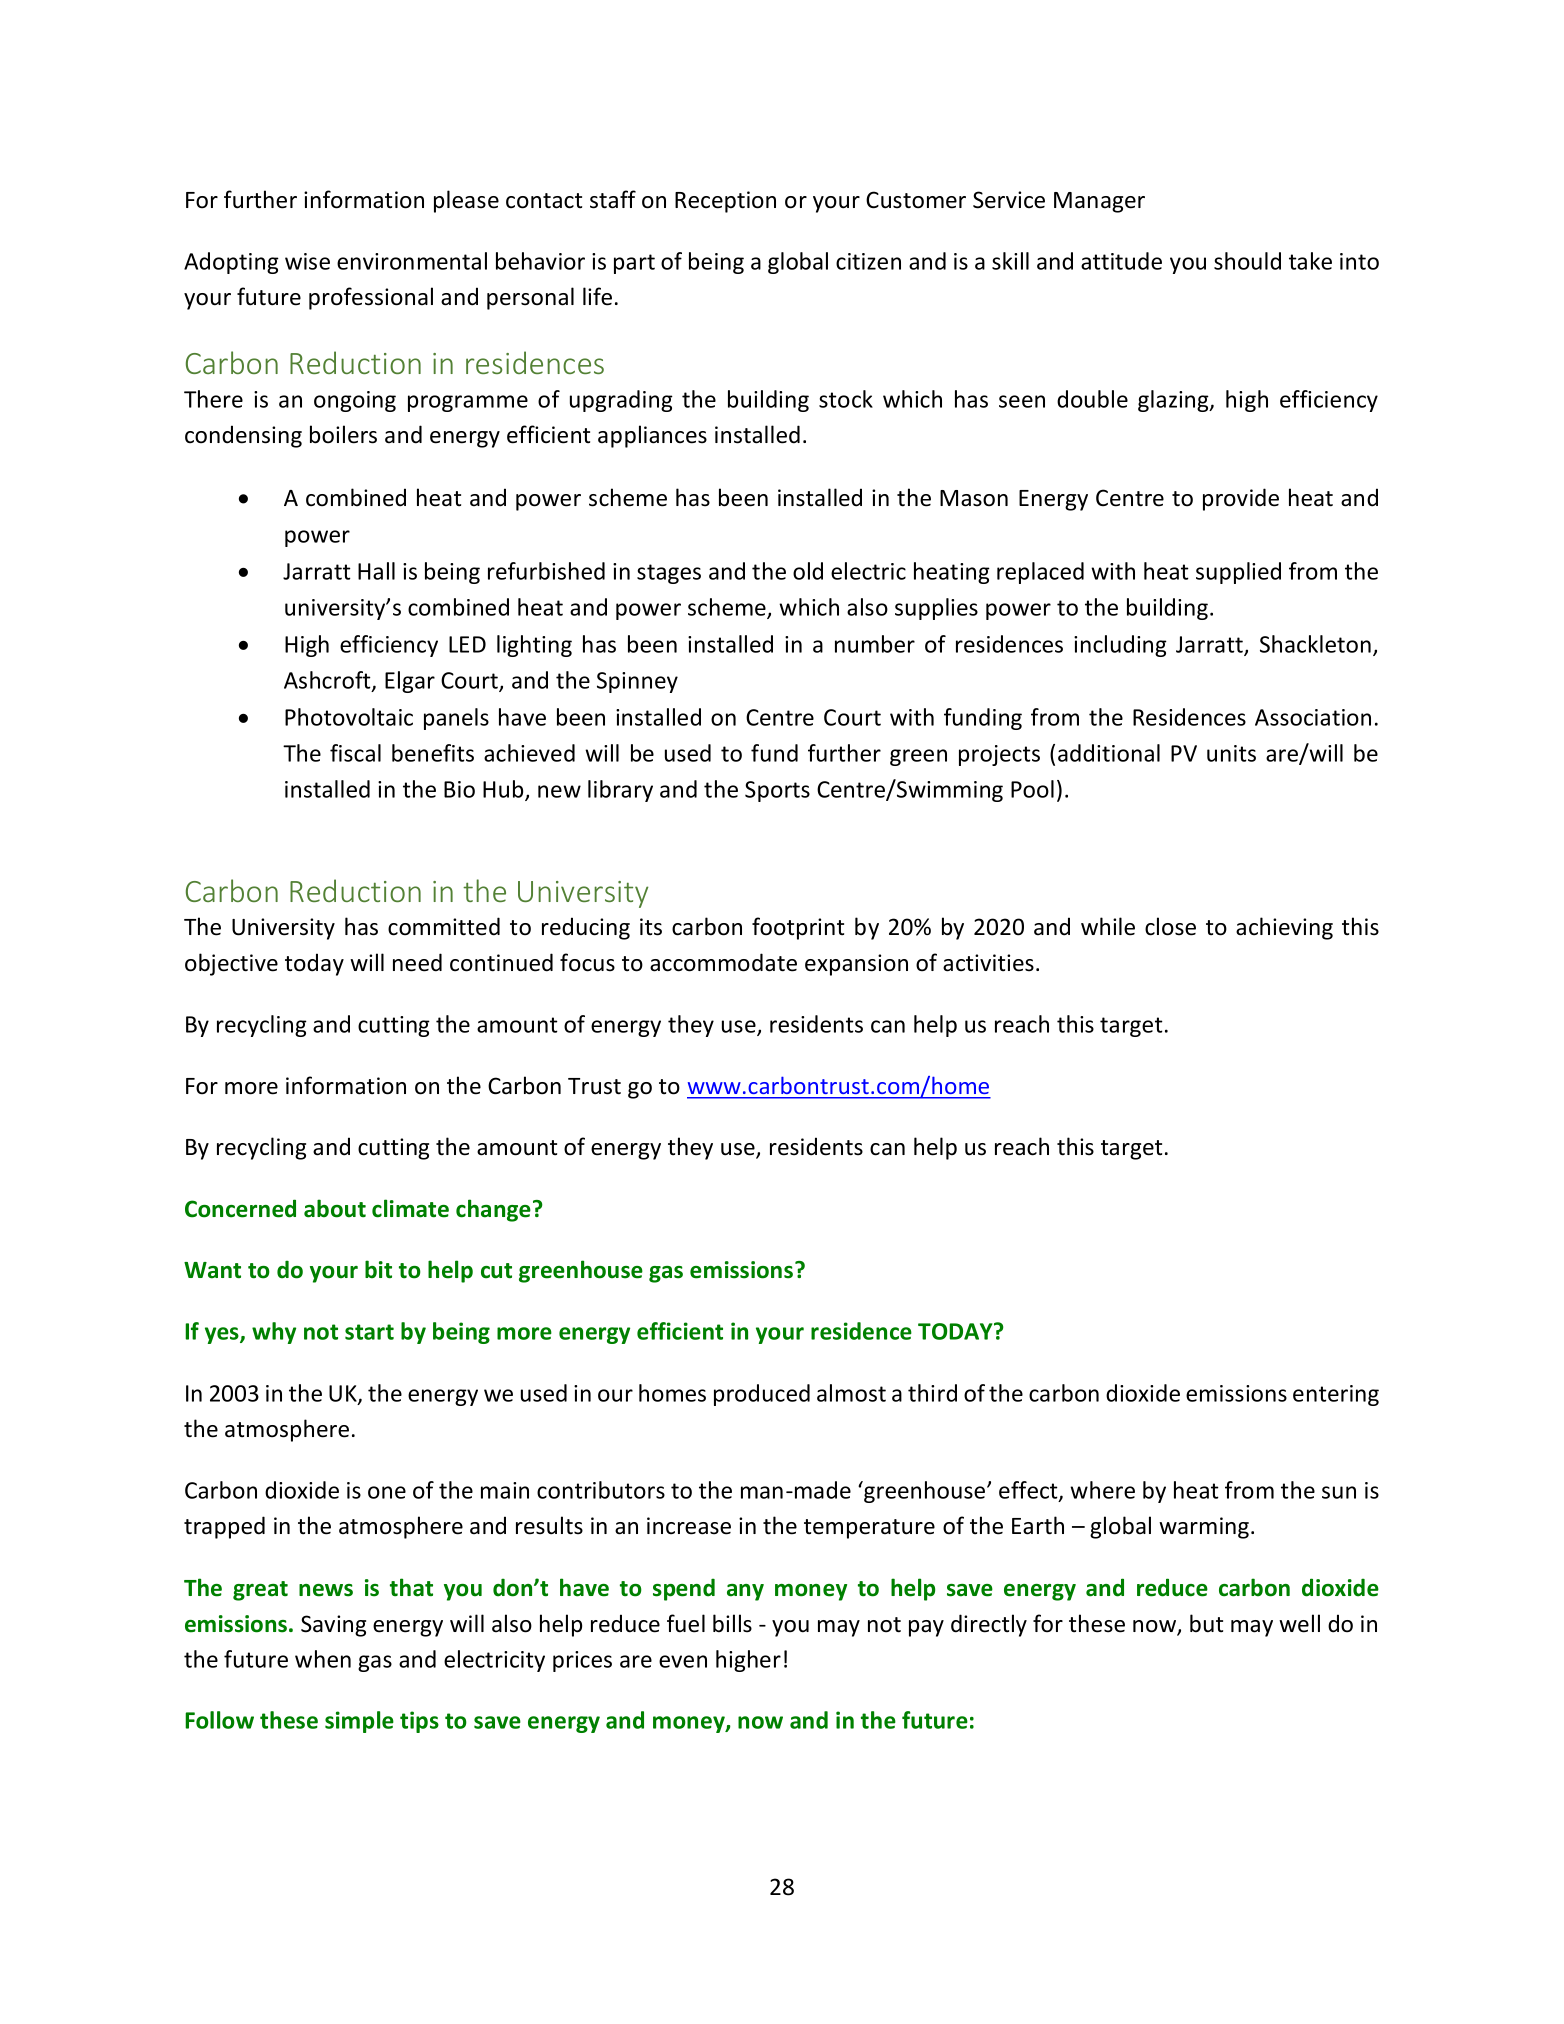 Image resolution: width=1564 pixels, height=2024 pixels. What do you see at coordinates (798, 928) in the image?
I see `footprint` at bounding box center [798, 928].
